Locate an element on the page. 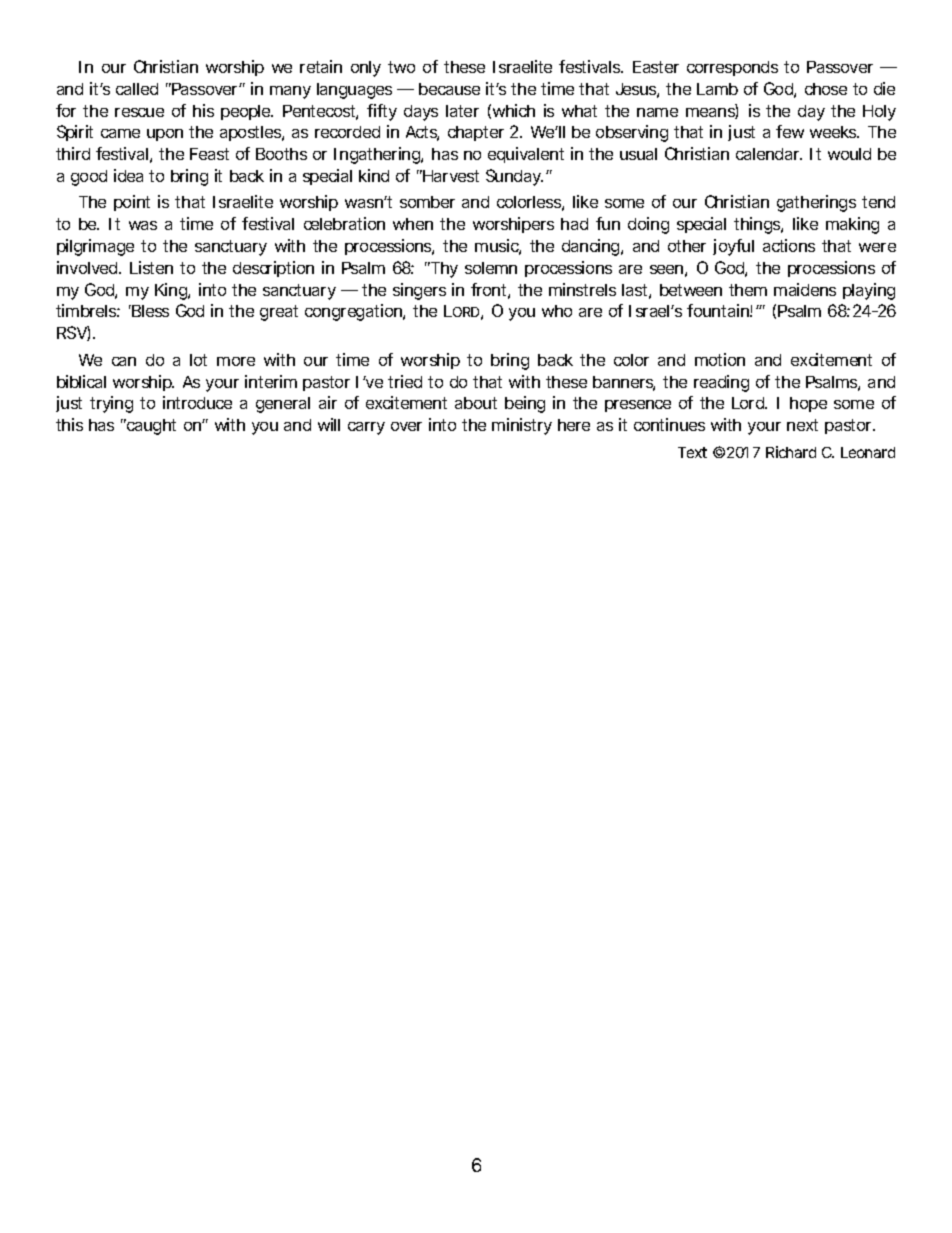 The height and width of the page is (1233, 952). because is located at coordinates (449, 89).
